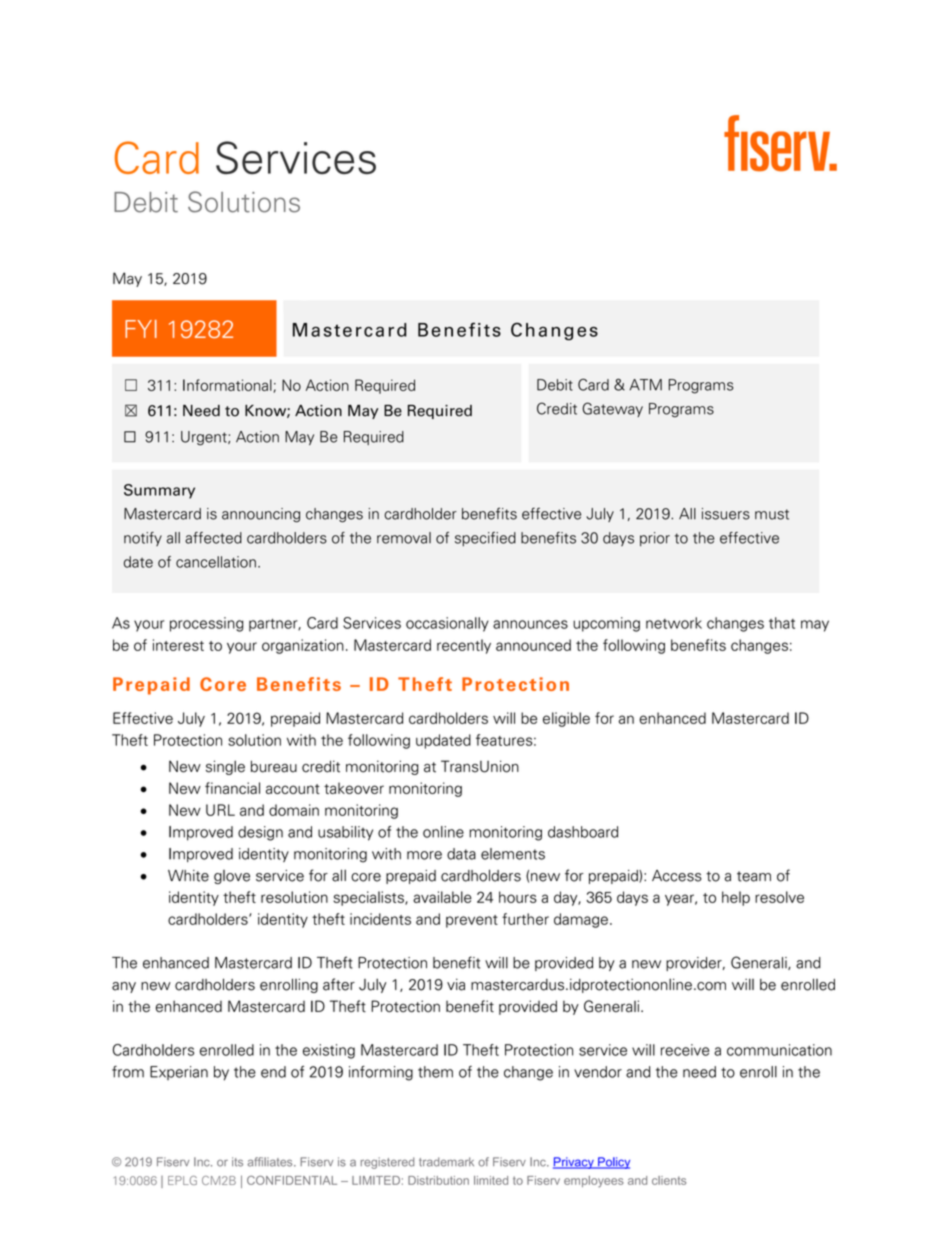 The height and width of the document is (1233, 952). Describe the element at coordinates (645, 385) in the document. I see `ATM` at that location.
